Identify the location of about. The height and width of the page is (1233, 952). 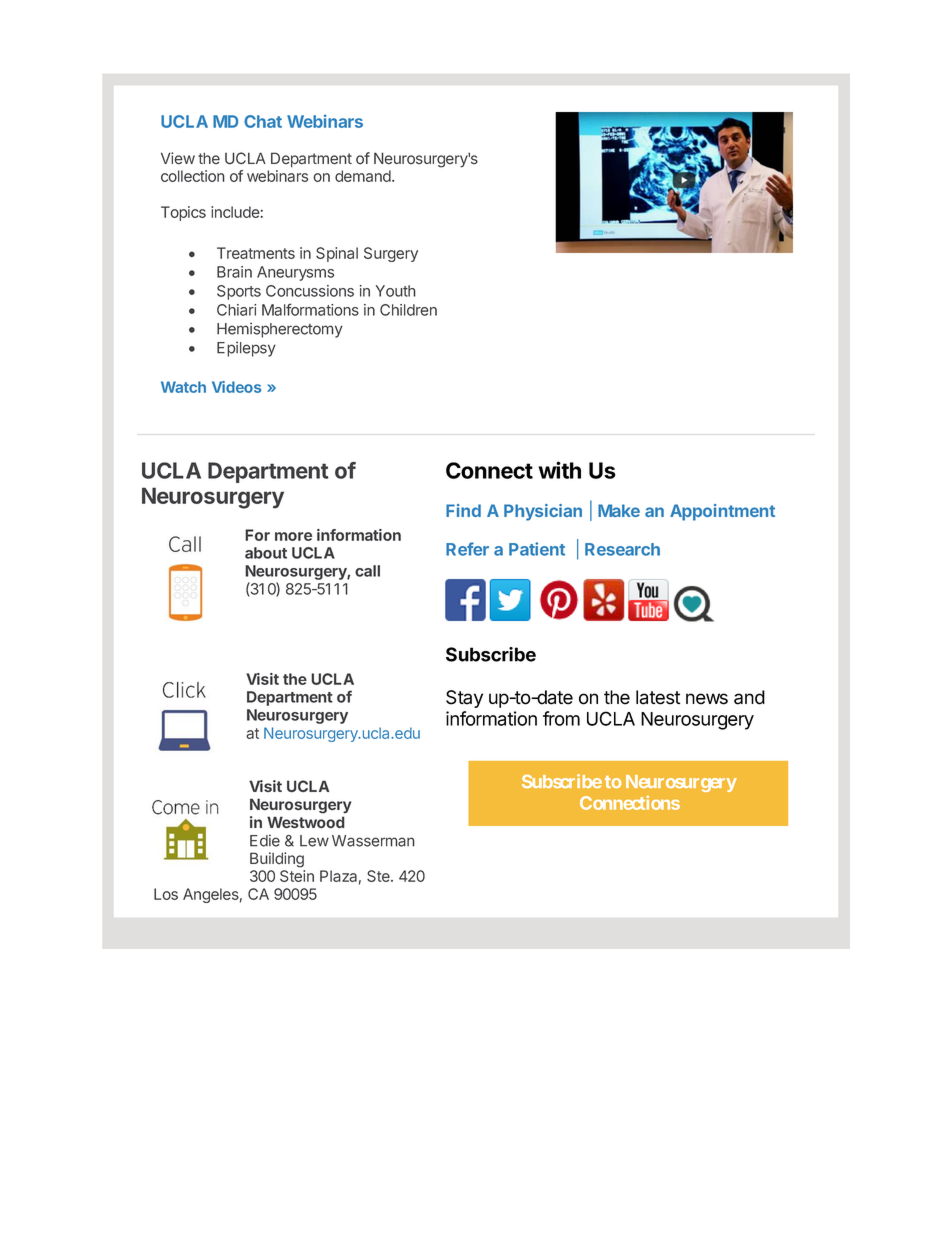
(266, 553).
